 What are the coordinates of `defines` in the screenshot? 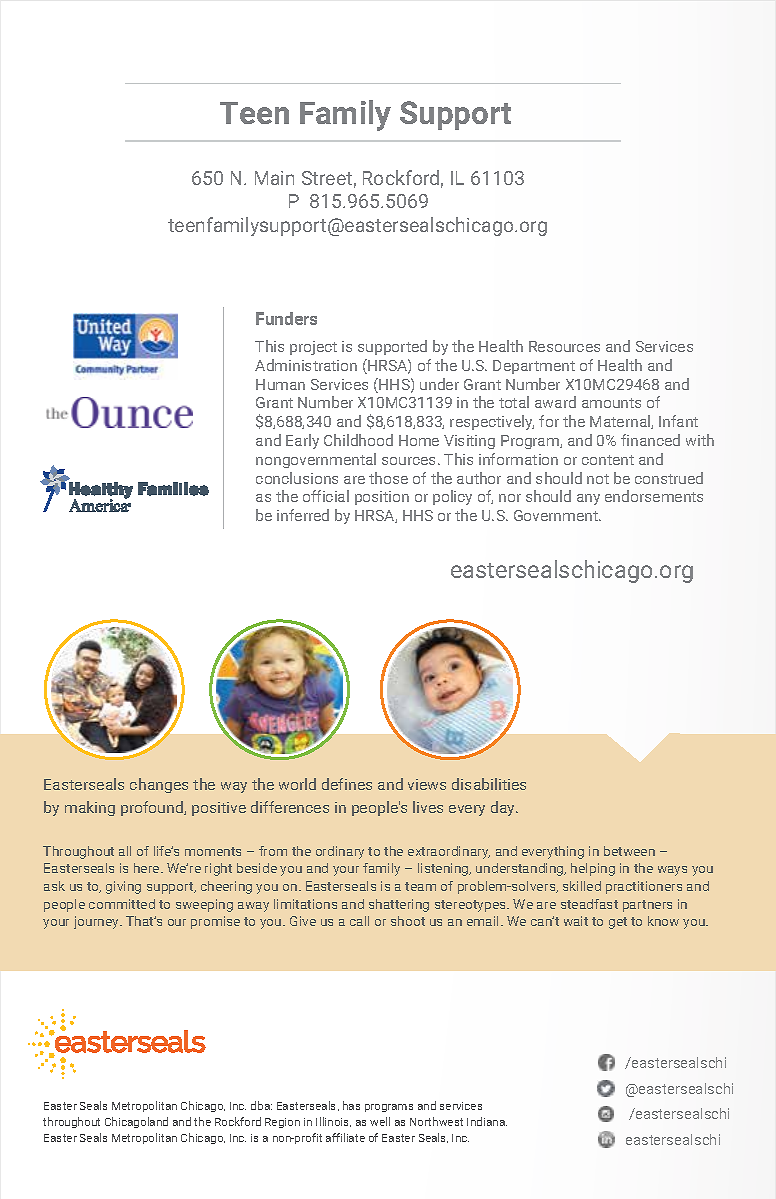 It's located at (347, 784).
